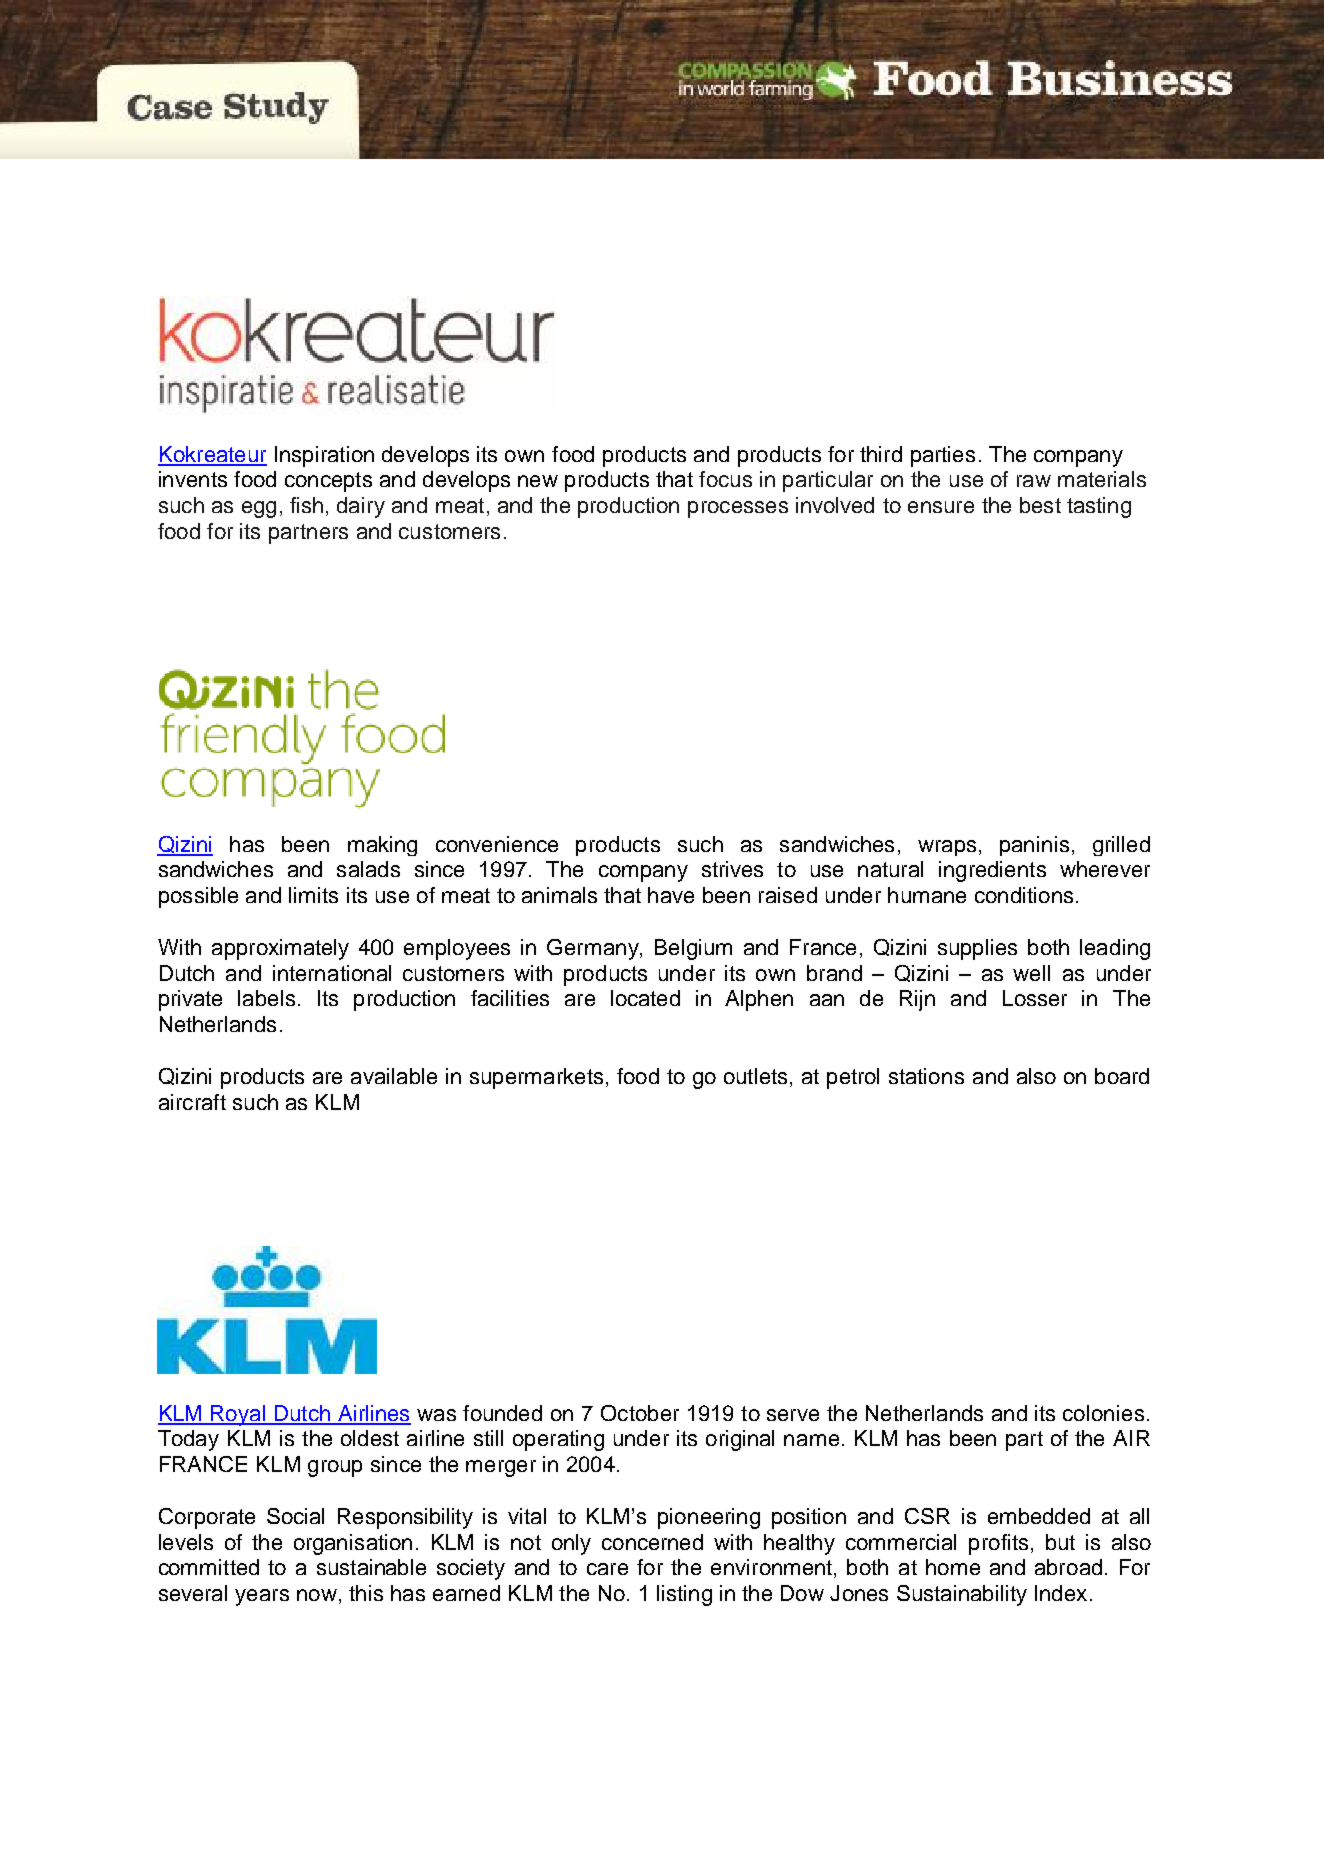  I want to click on Royal, so click(238, 1415).
